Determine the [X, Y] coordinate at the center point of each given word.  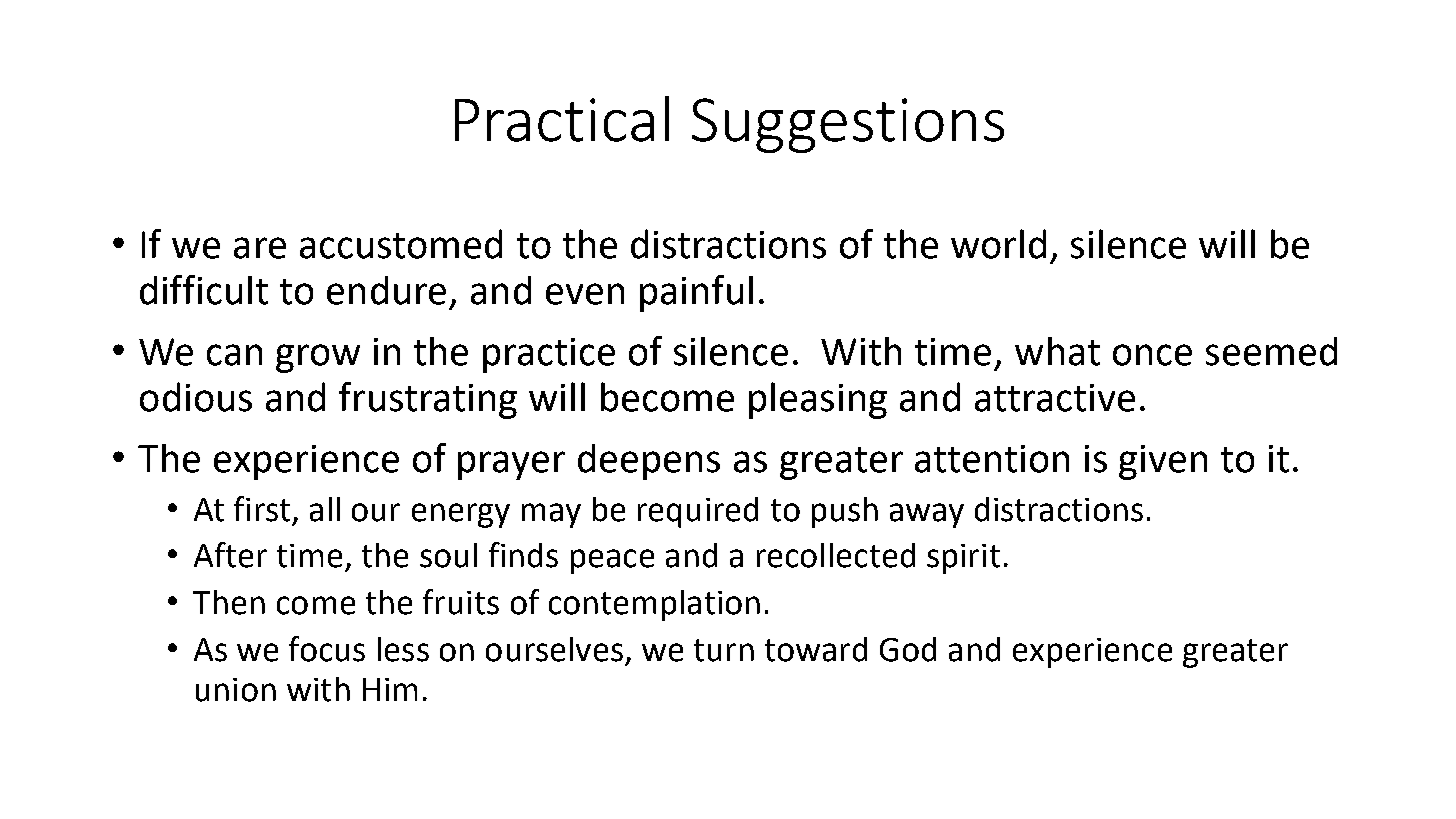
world [998, 244]
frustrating [428, 400]
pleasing [818, 400]
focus [327, 649]
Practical [562, 119]
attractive [1055, 398]
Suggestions [848, 125]
